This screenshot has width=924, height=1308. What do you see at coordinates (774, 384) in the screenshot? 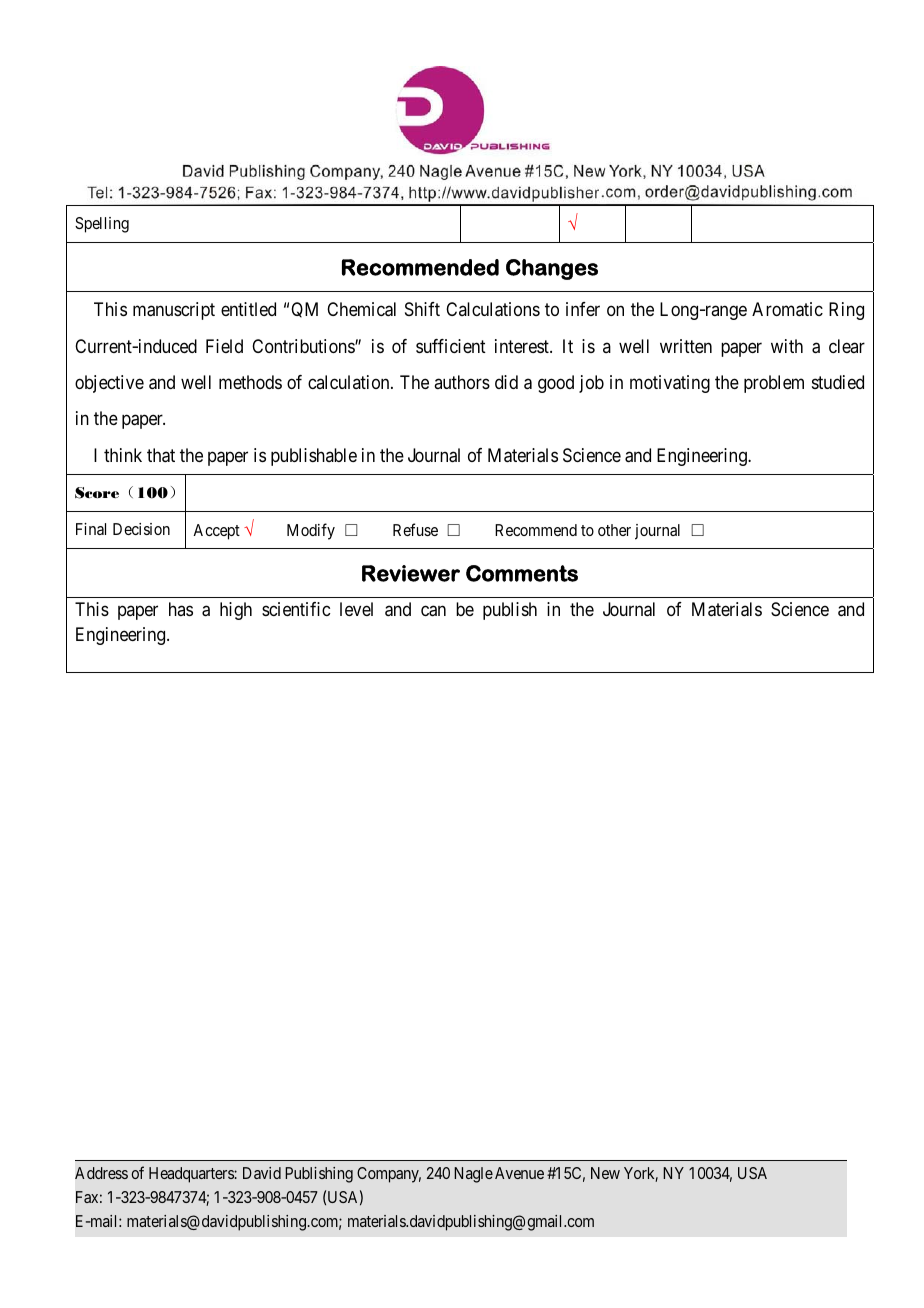
I see `problem` at bounding box center [774, 384].
